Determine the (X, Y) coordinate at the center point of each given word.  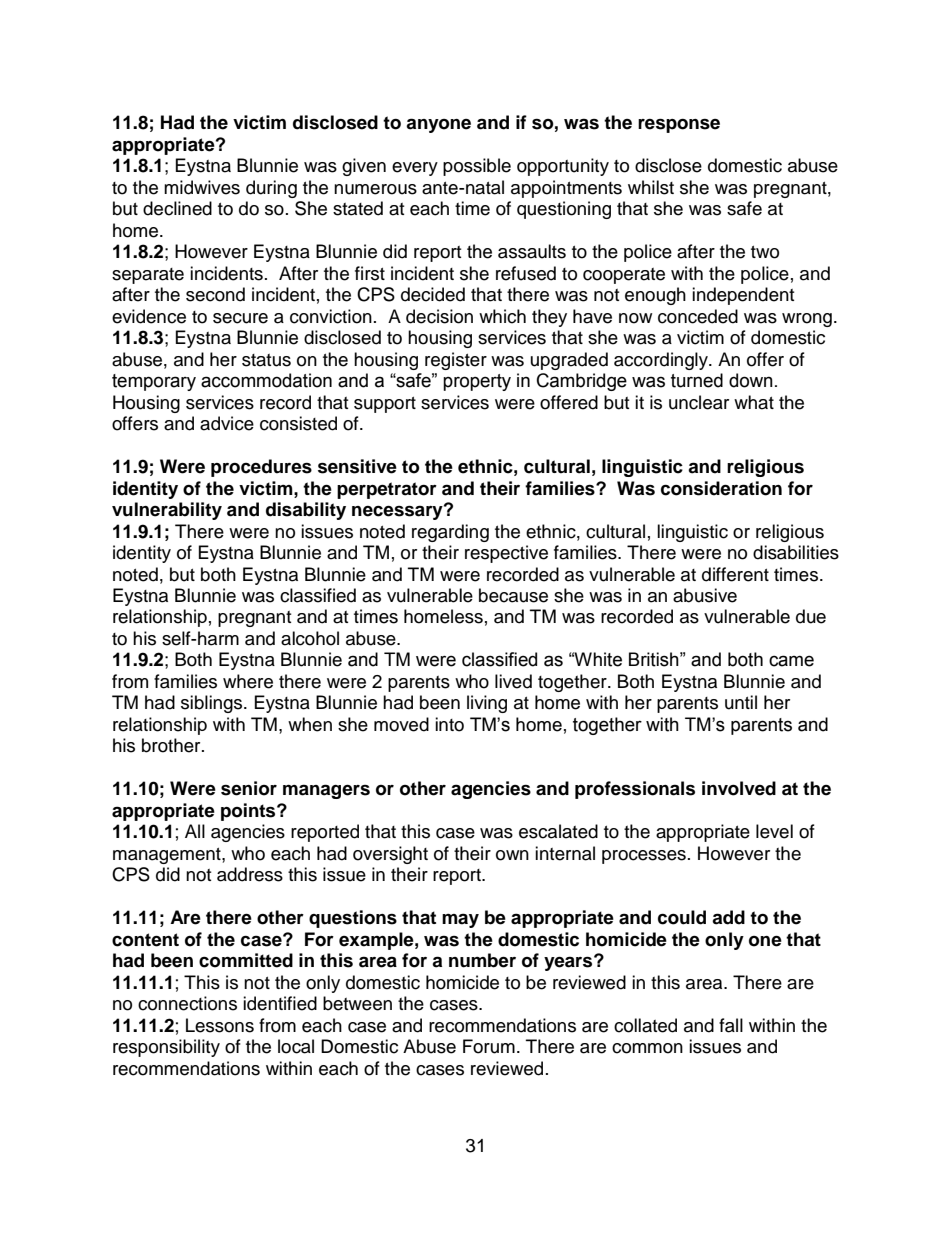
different (735, 574)
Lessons (220, 1025)
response (679, 126)
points (249, 812)
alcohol (310, 638)
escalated (558, 831)
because (513, 595)
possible (477, 167)
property (477, 382)
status (266, 360)
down (751, 380)
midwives (202, 187)
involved (739, 788)
